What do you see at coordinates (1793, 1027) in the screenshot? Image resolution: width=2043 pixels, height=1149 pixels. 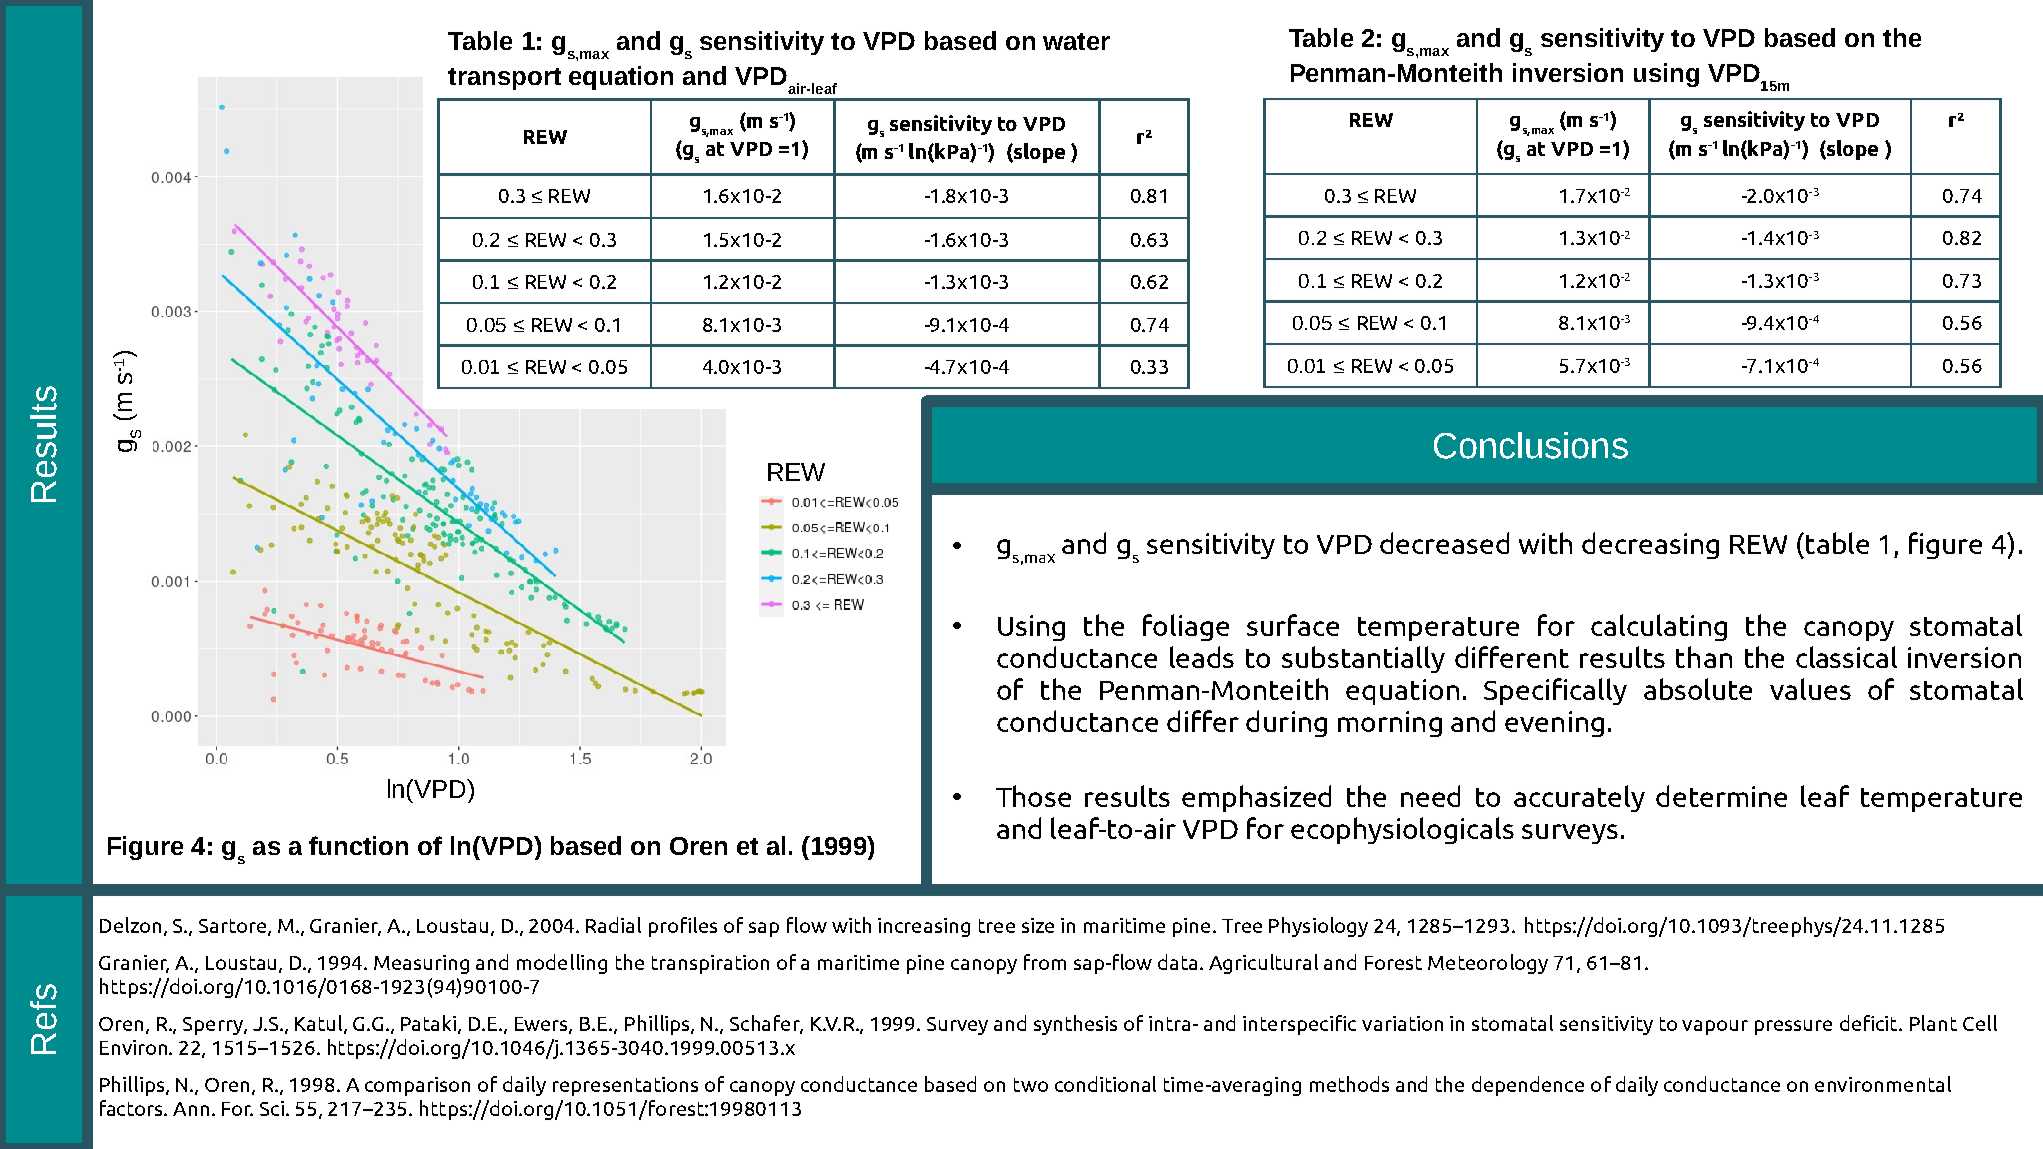 I see `pressure` at bounding box center [1793, 1027].
